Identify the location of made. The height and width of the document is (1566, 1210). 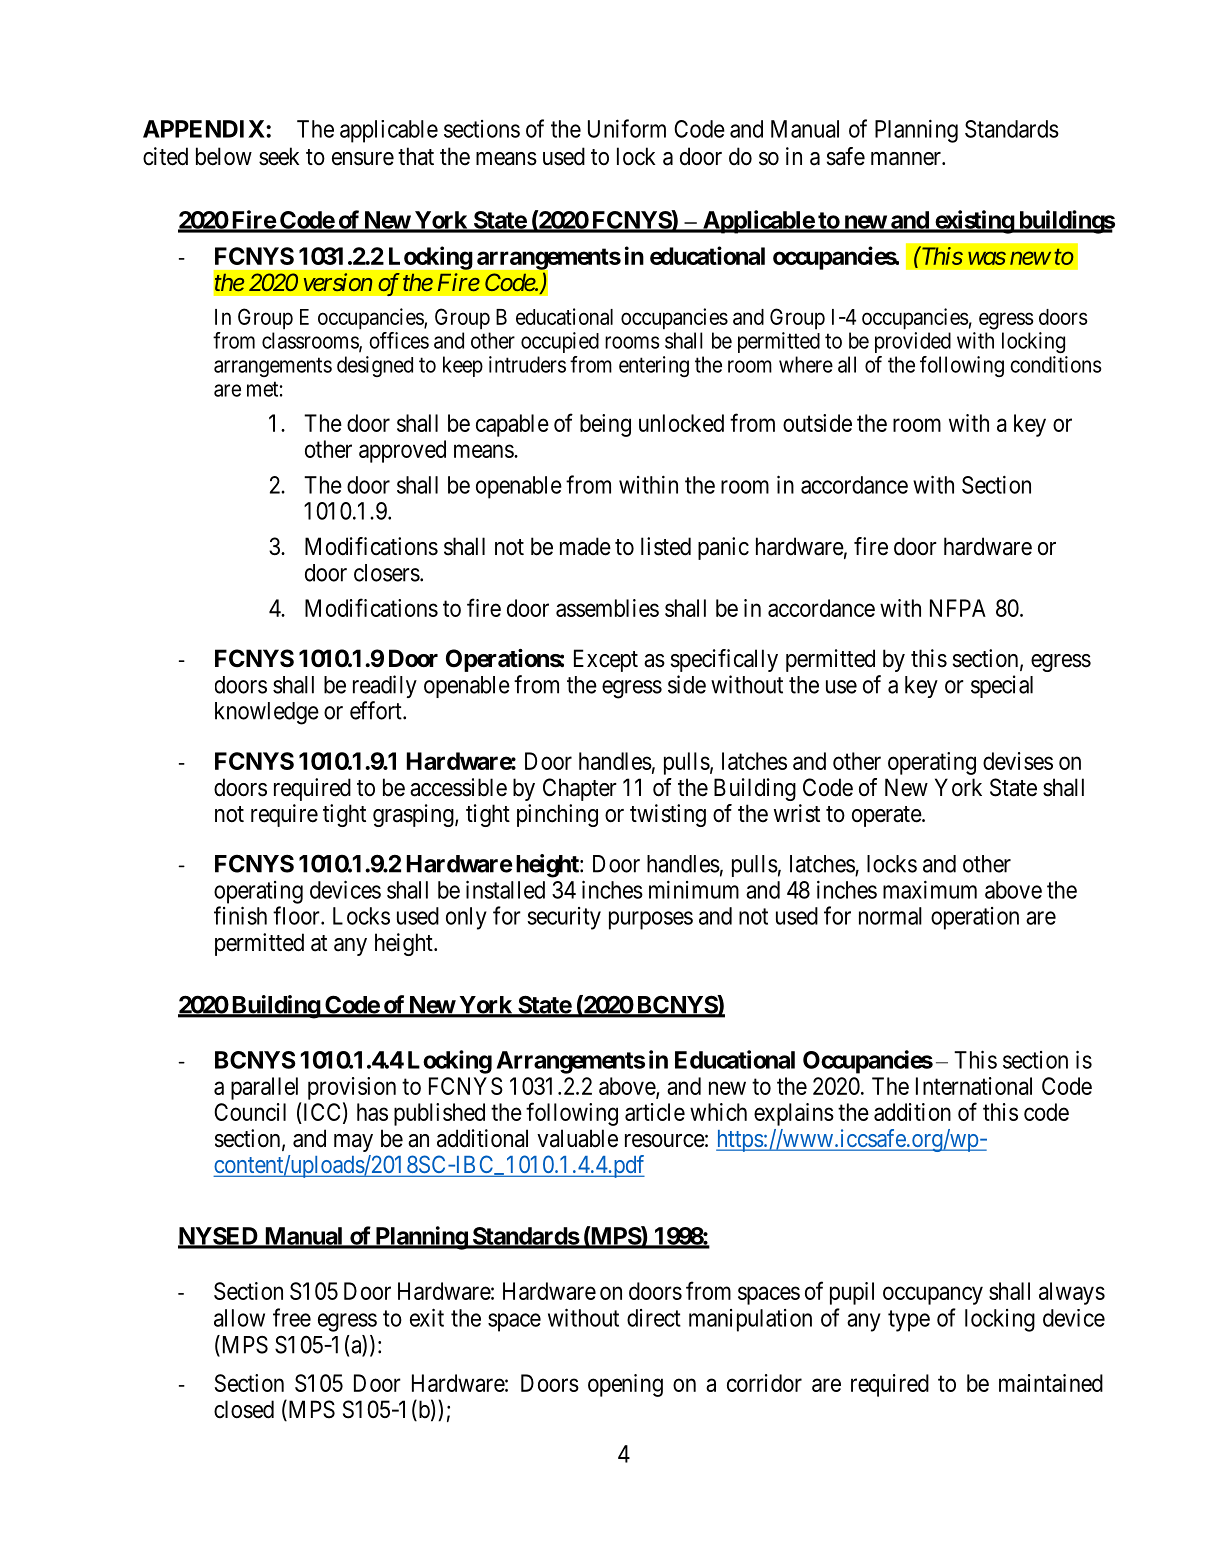
(585, 546).
